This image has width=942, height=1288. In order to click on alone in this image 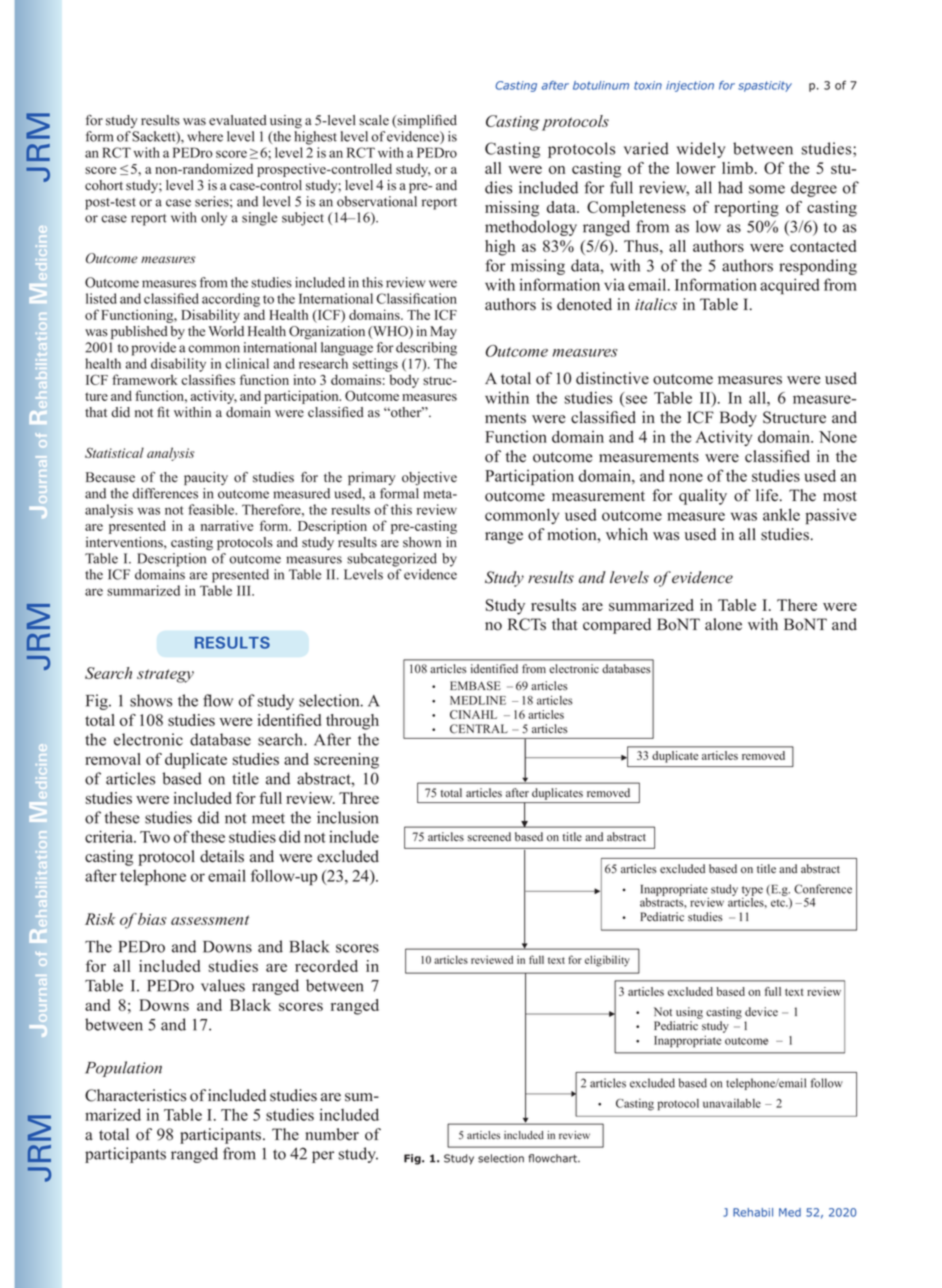, I will do `click(723, 624)`.
